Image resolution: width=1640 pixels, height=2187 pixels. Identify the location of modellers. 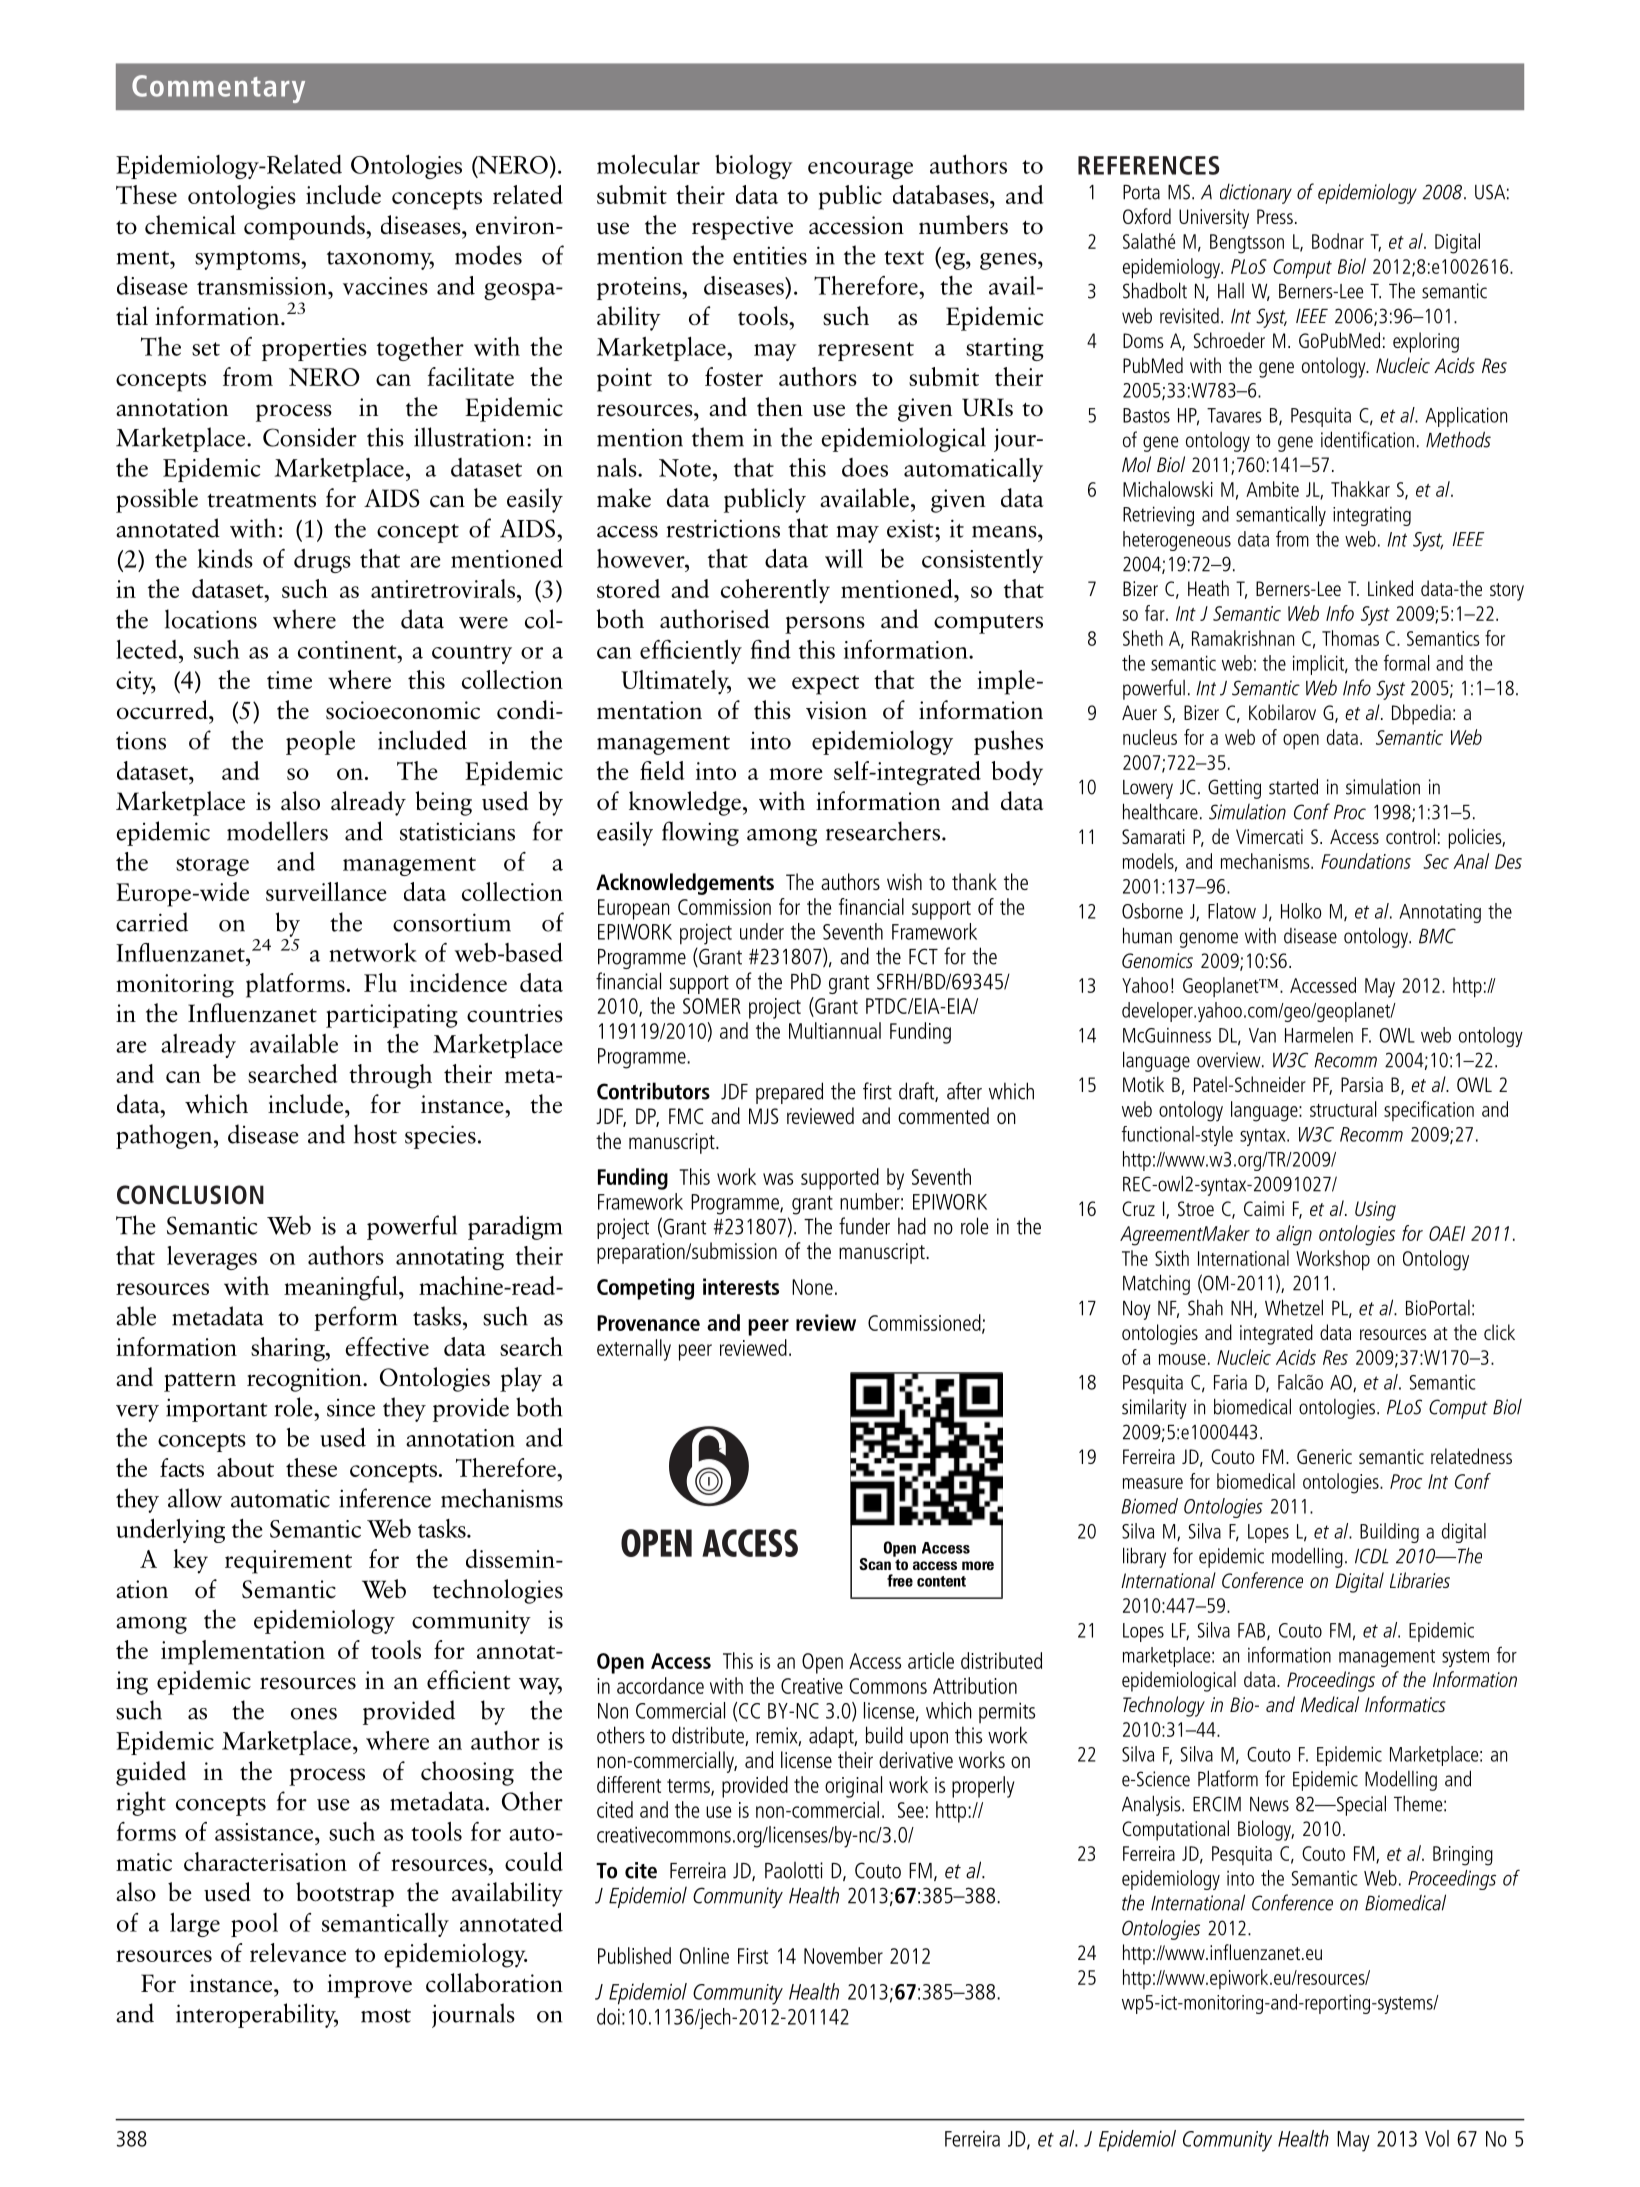
(277, 831).
